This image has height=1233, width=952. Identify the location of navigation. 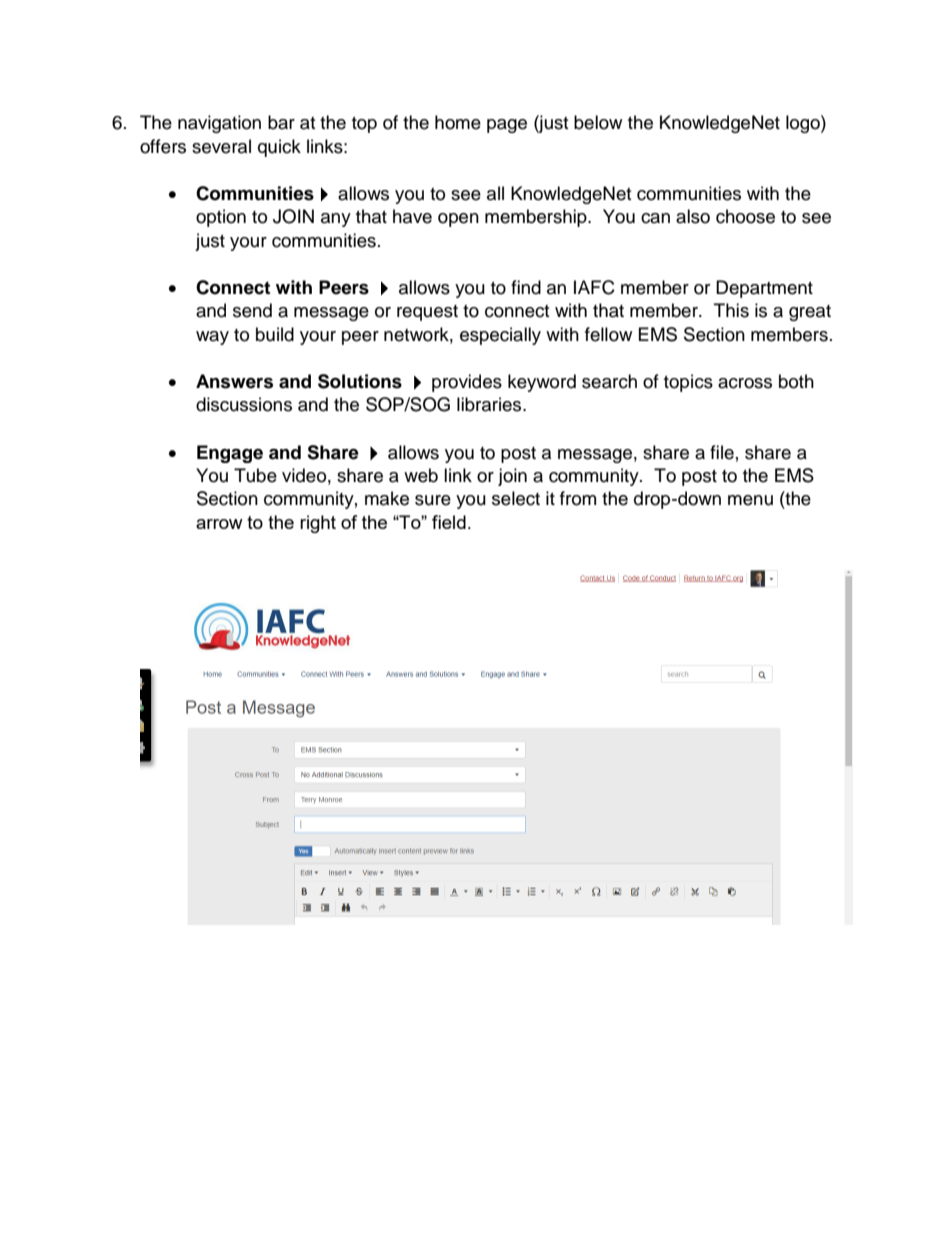
(219, 124).
